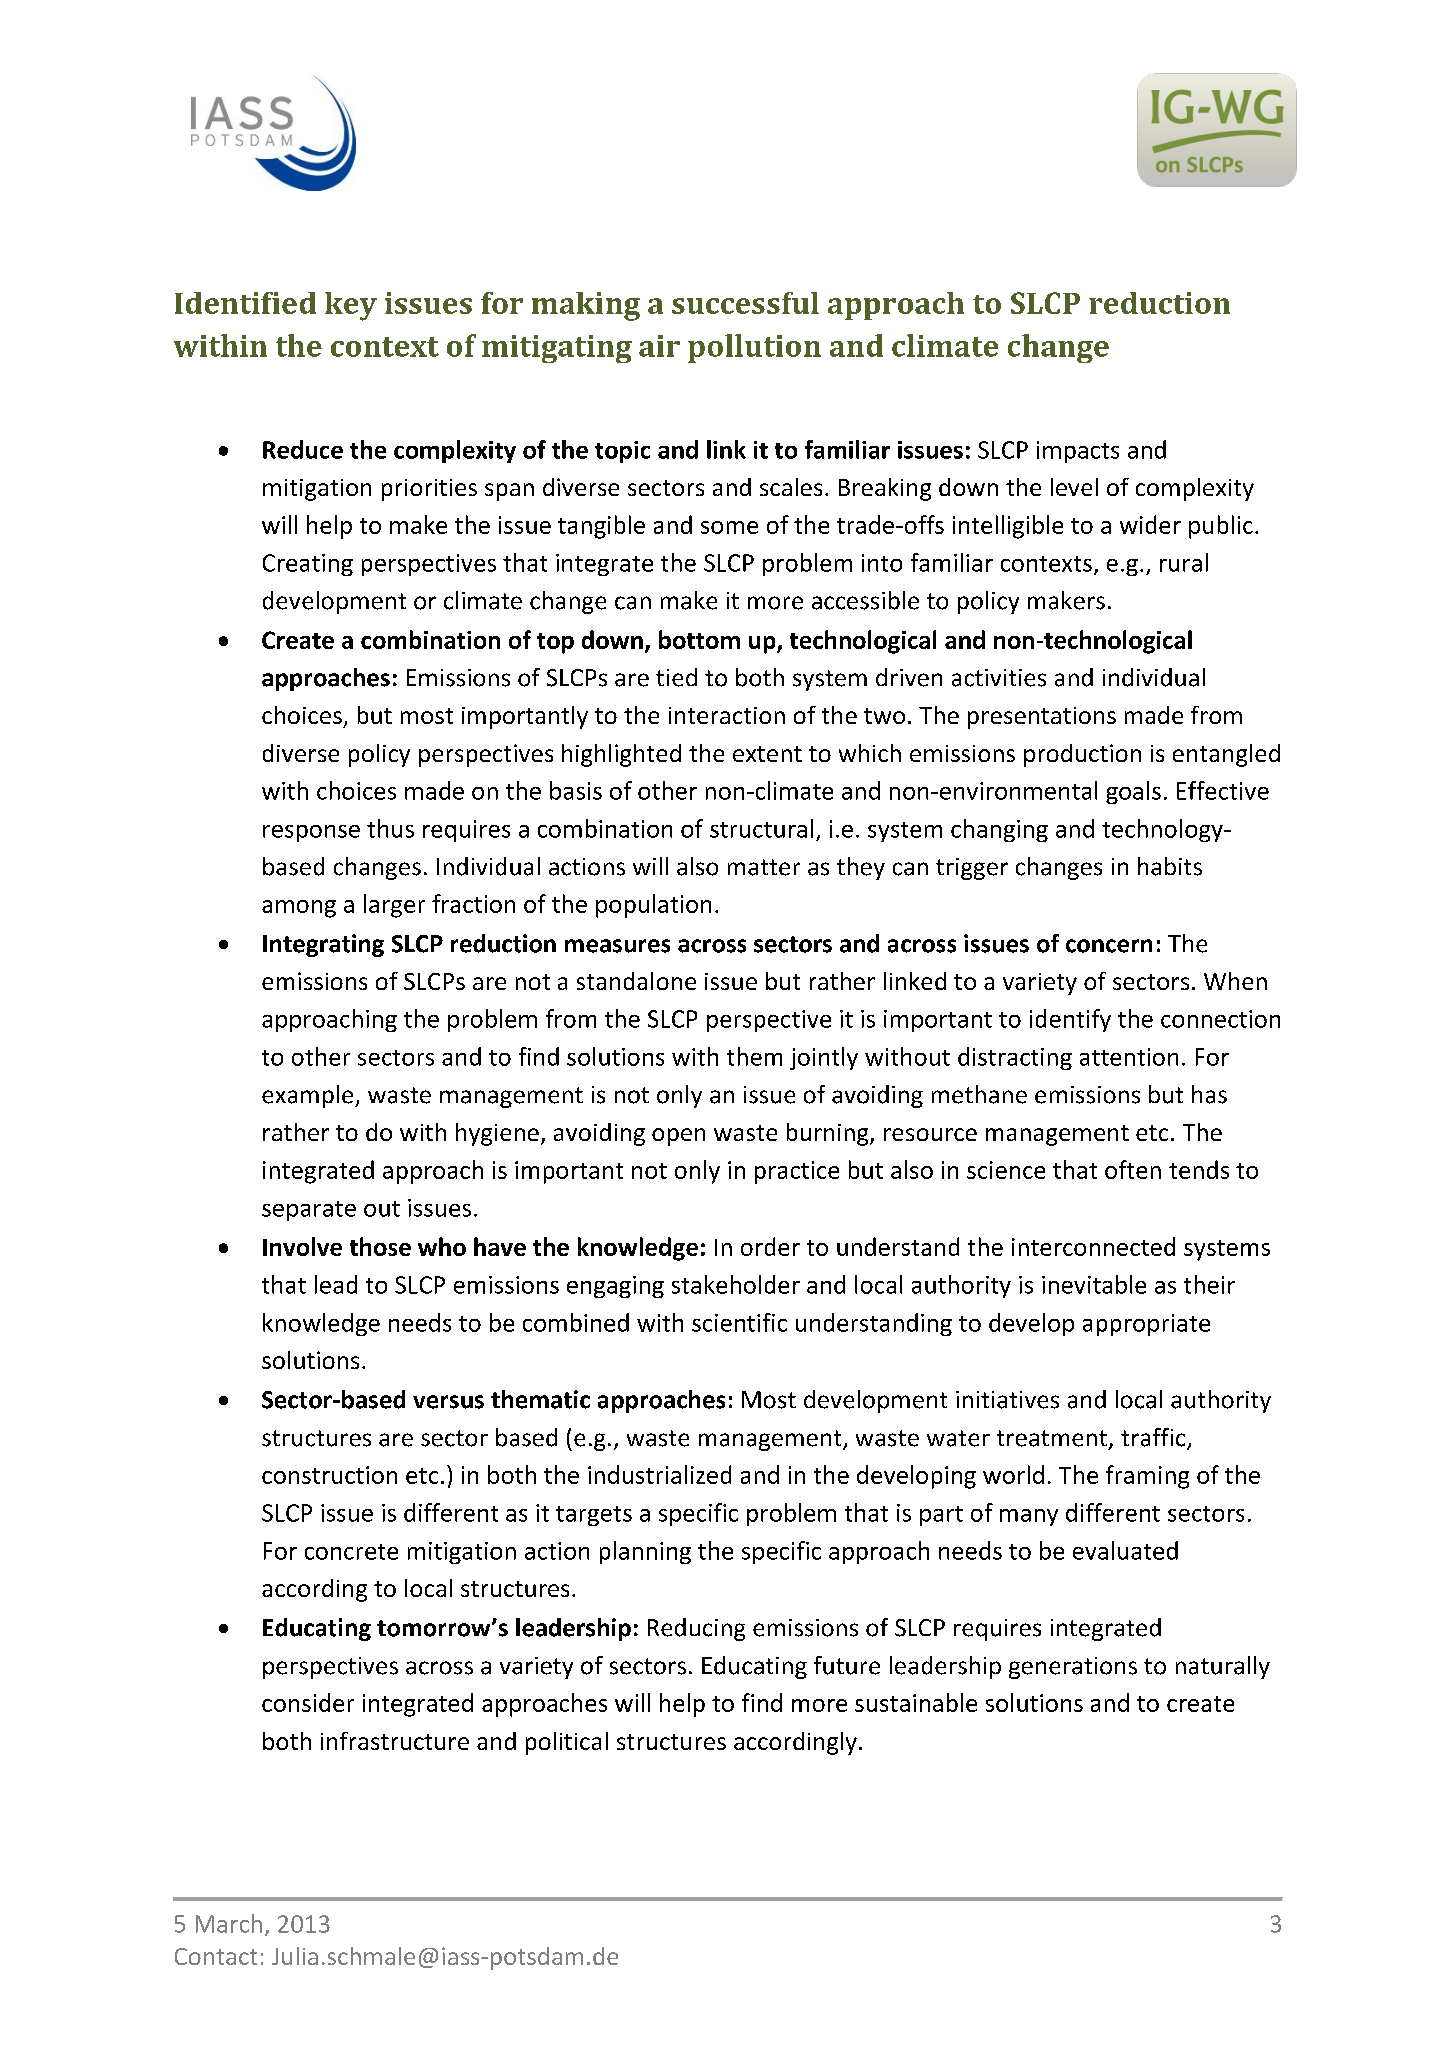 Image resolution: width=1456 pixels, height=2059 pixels. Describe the element at coordinates (1073, 1668) in the screenshot. I see `generations` at that location.
